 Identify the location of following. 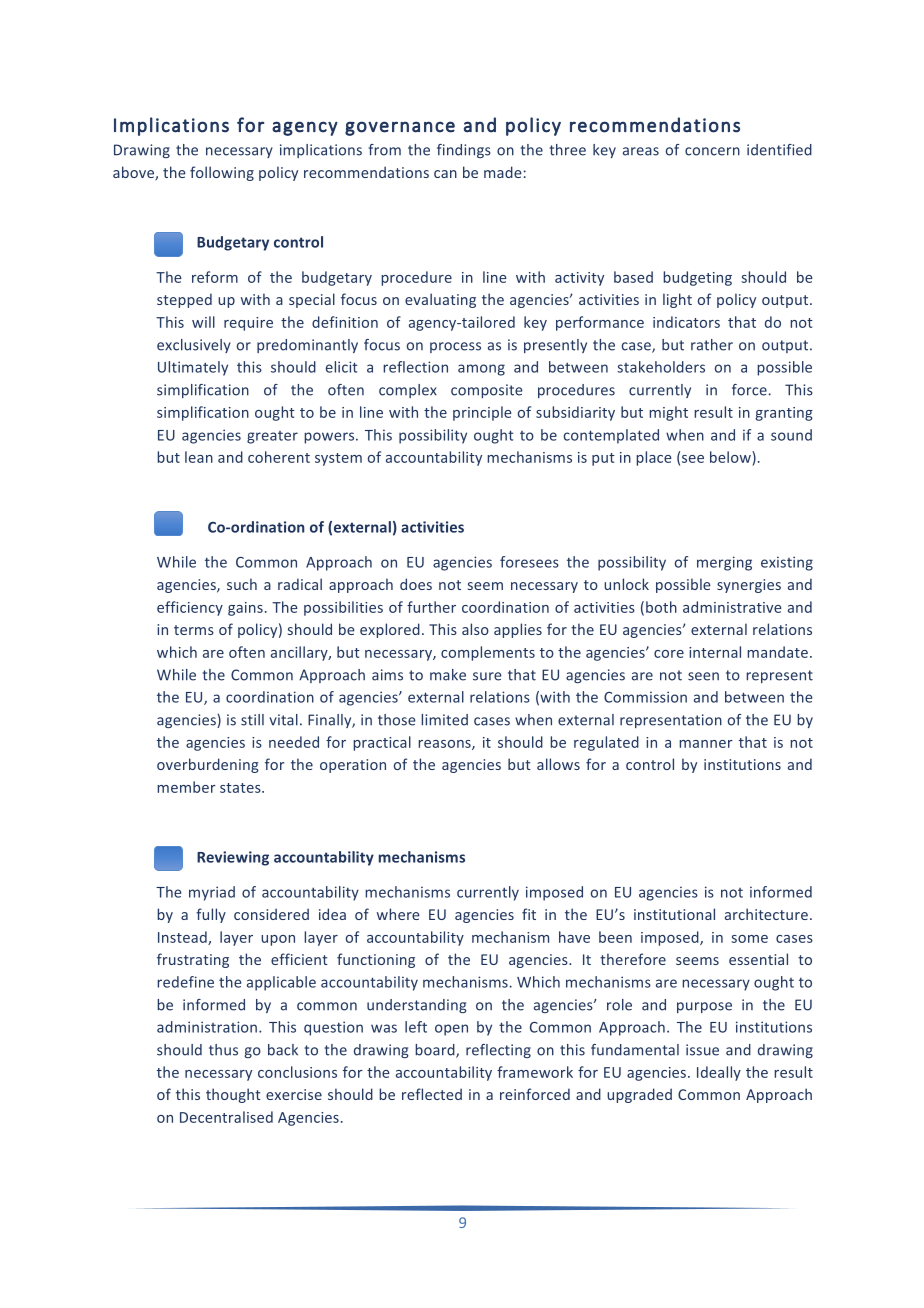
(222, 173).
